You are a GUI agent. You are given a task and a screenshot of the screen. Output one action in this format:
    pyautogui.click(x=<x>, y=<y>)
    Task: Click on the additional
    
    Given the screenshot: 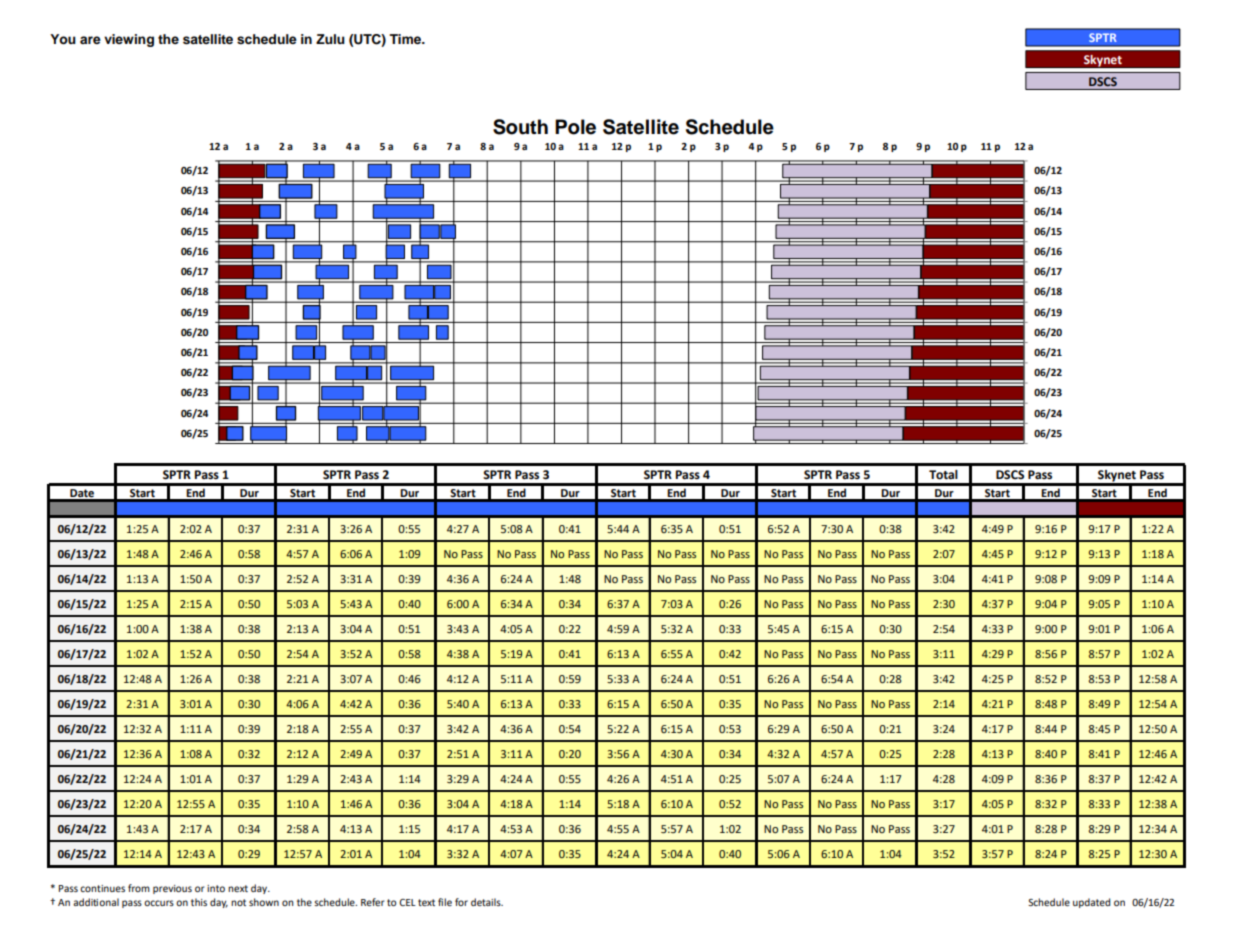 What is the action you would take?
    pyautogui.click(x=96, y=902)
